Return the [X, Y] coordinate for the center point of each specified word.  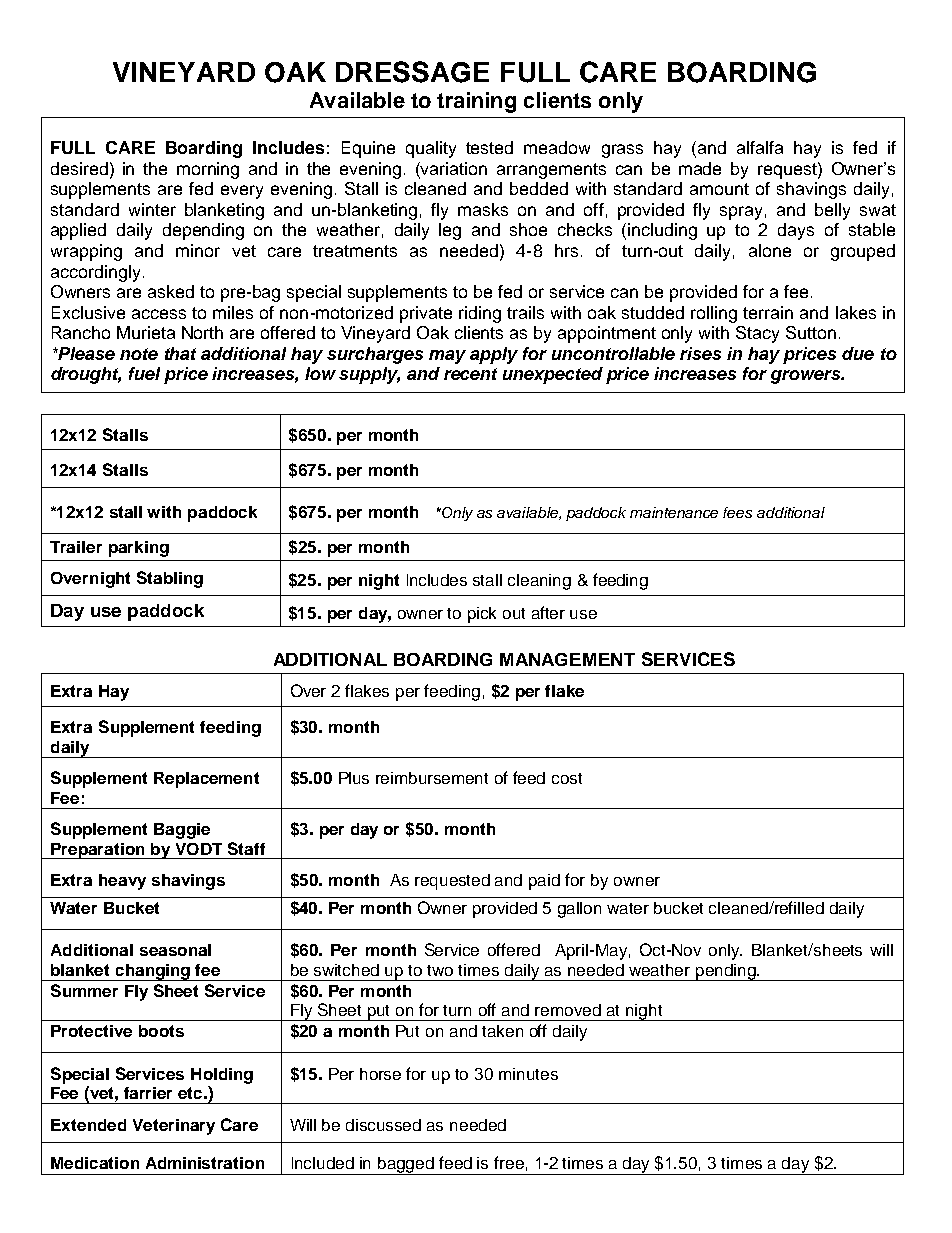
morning [208, 170]
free [509, 1162]
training [476, 102]
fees [737, 512]
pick [482, 615]
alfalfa [760, 147]
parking [139, 549]
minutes [528, 1074]
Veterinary [174, 1127]
